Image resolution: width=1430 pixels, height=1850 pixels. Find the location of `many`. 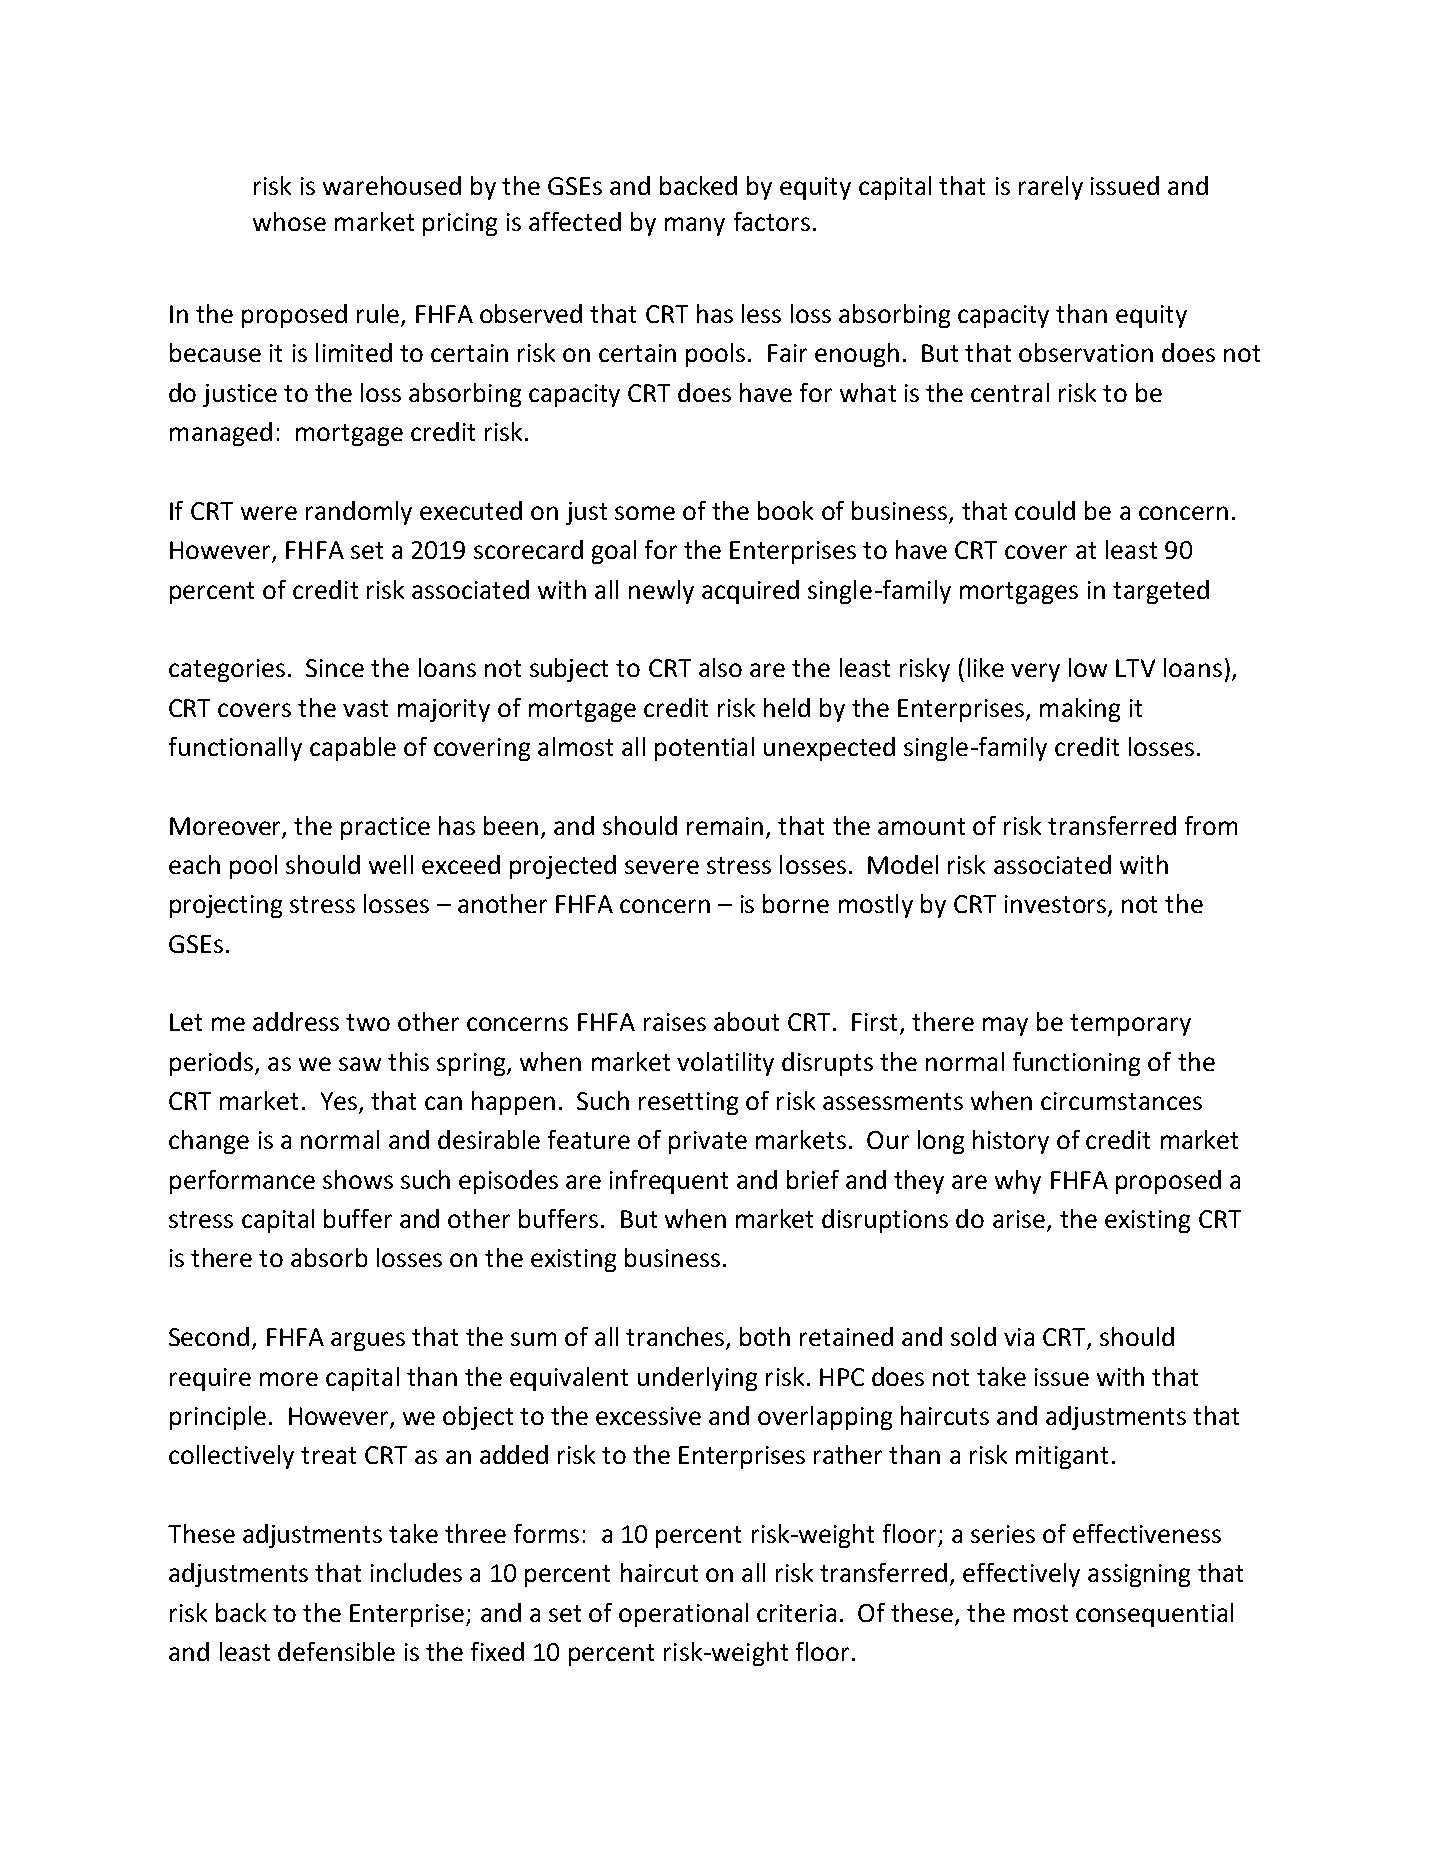

many is located at coordinates (695, 226).
